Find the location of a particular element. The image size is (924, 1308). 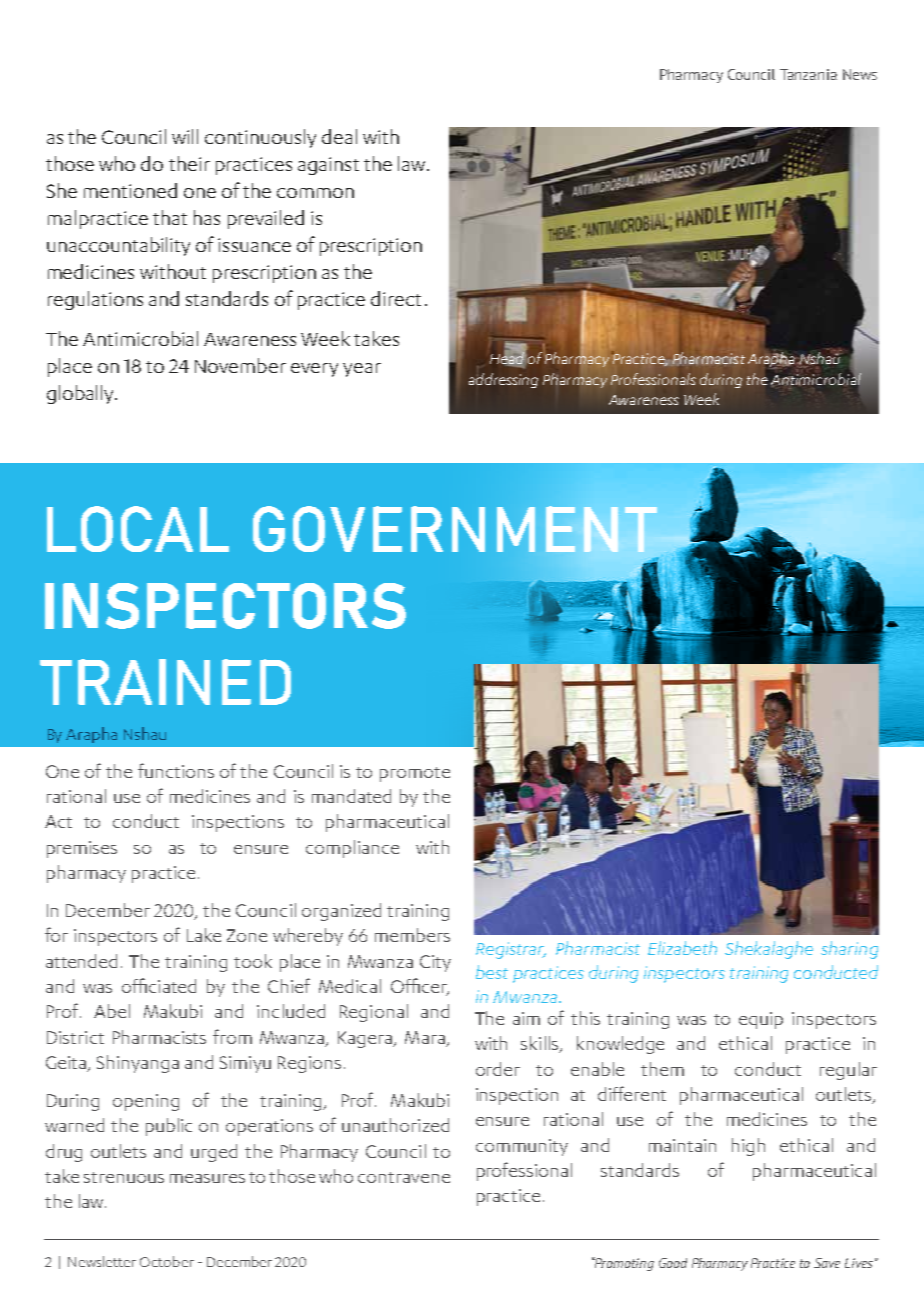

addressing is located at coordinates (503, 380).
